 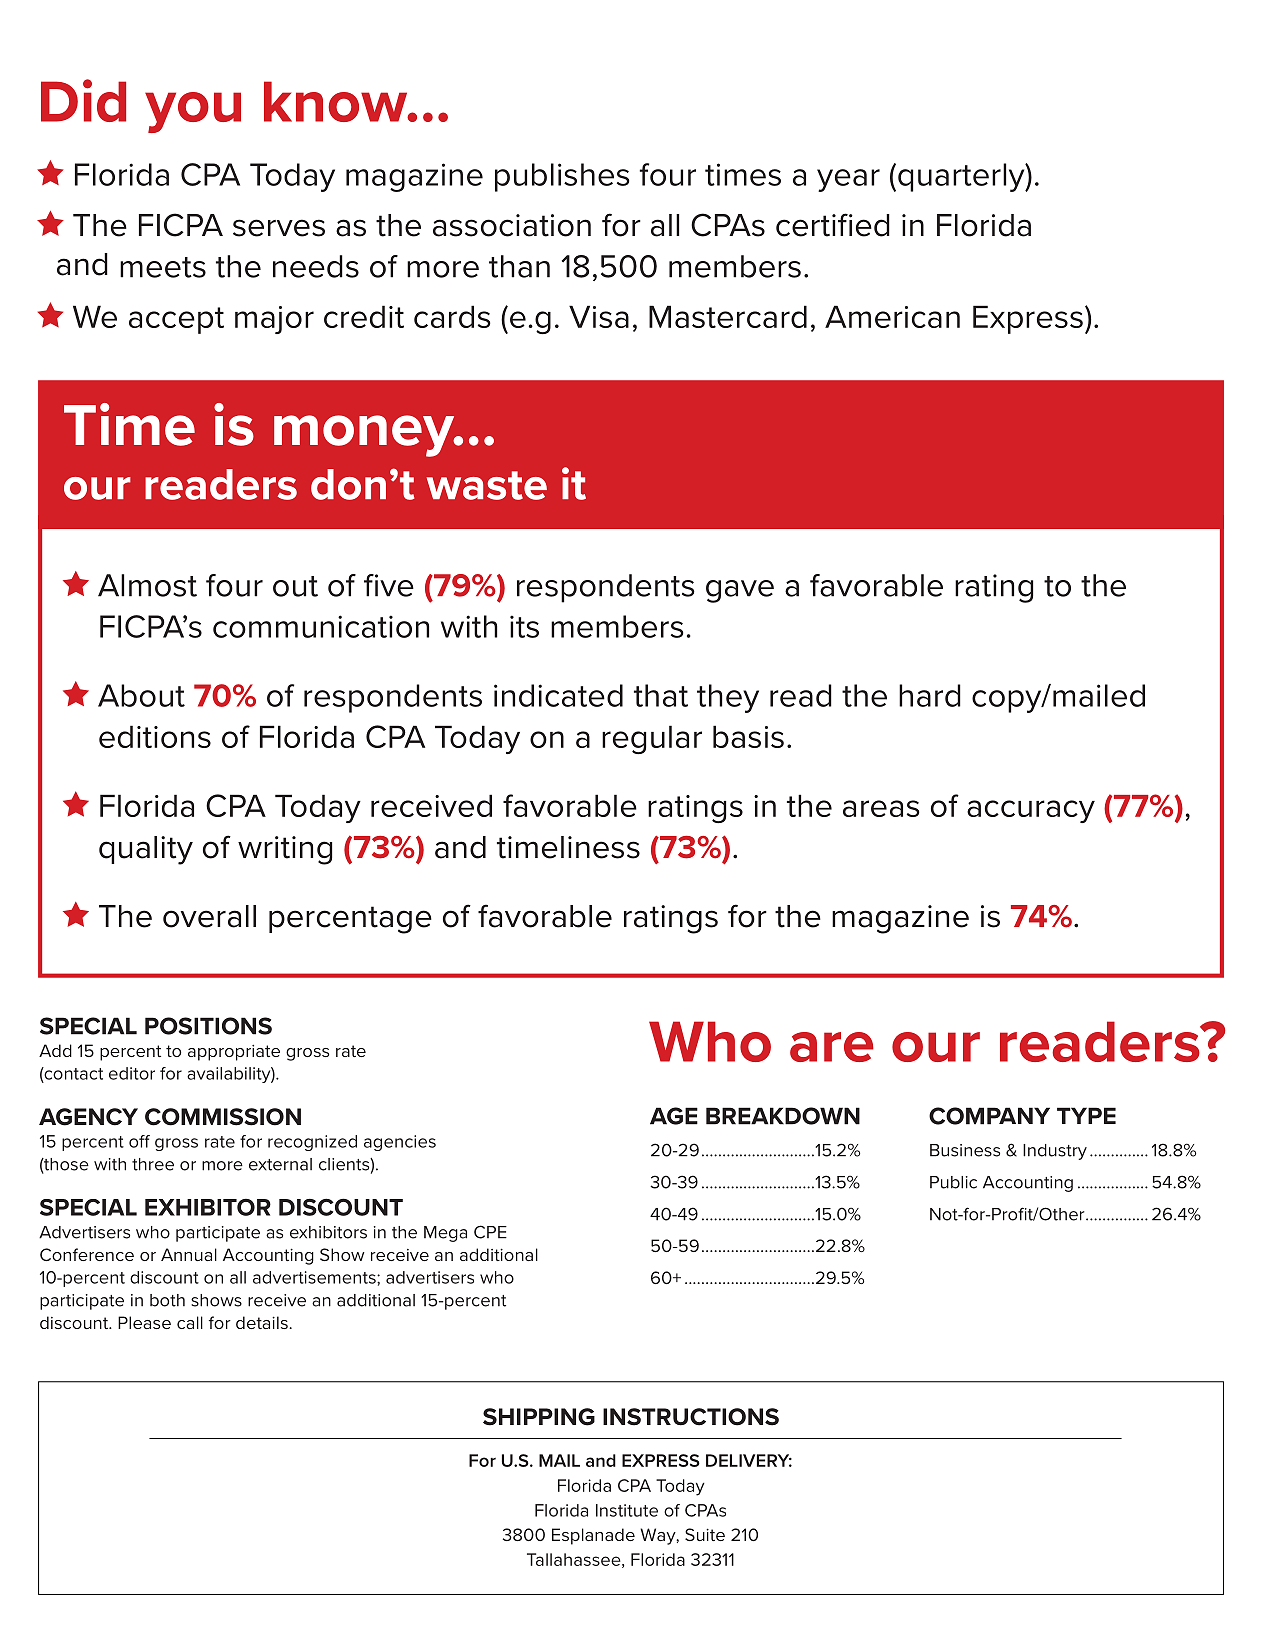 What do you see at coordinates (783, 1116) in the page?
I see `BREAKDOWN` at bounding box center [783, 1116].
